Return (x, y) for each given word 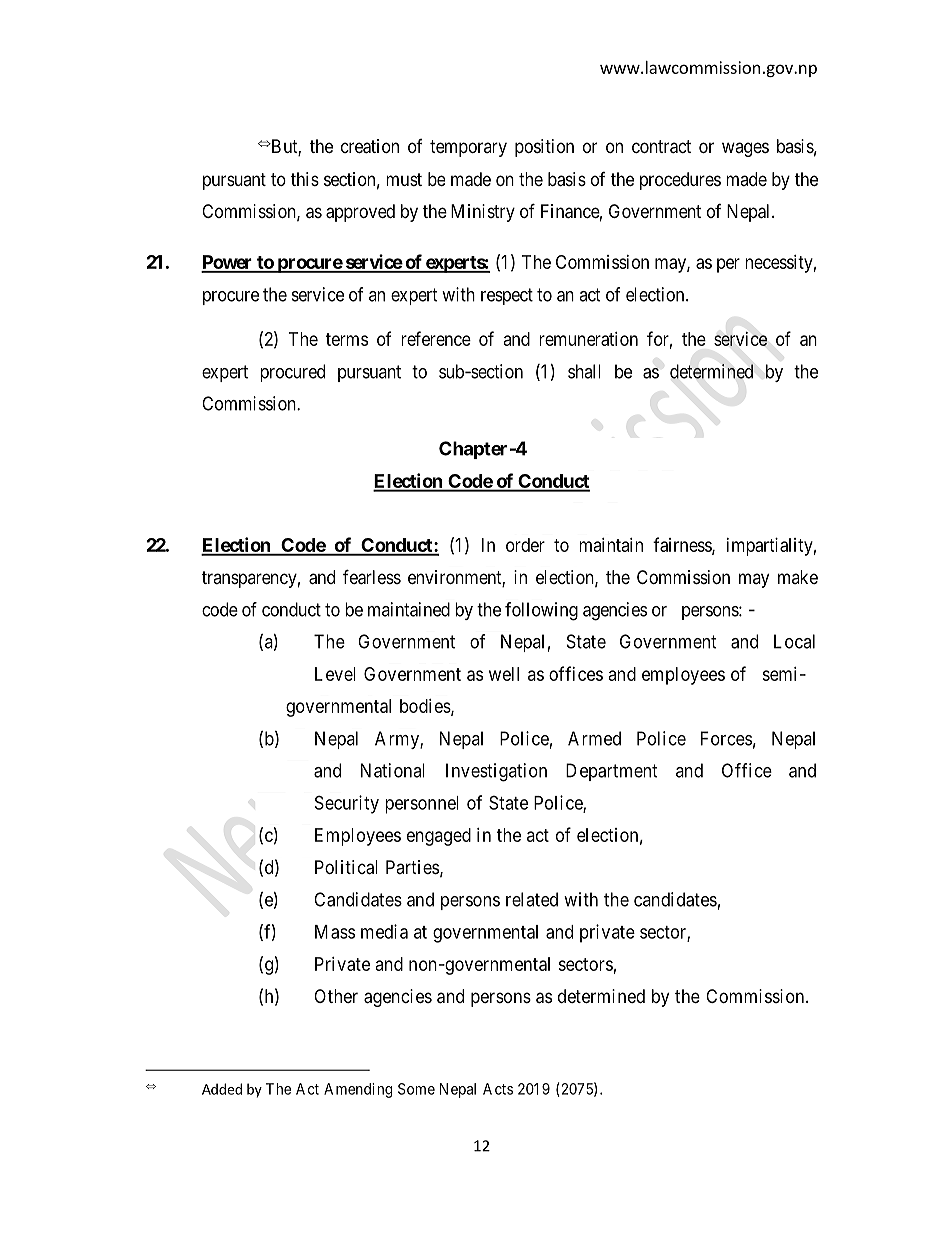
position (544, 148)
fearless (372, 577)
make (798, 577)
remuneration (588, 339)
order (525, 545)
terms (347, 339)
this (305, 179)
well (504, 674)
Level (335, 674)
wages (745, 149)
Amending (358, 1090)
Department (612, 772)
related (532, 899)
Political (346, 867)
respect (507, 296)
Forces (726, 738)
